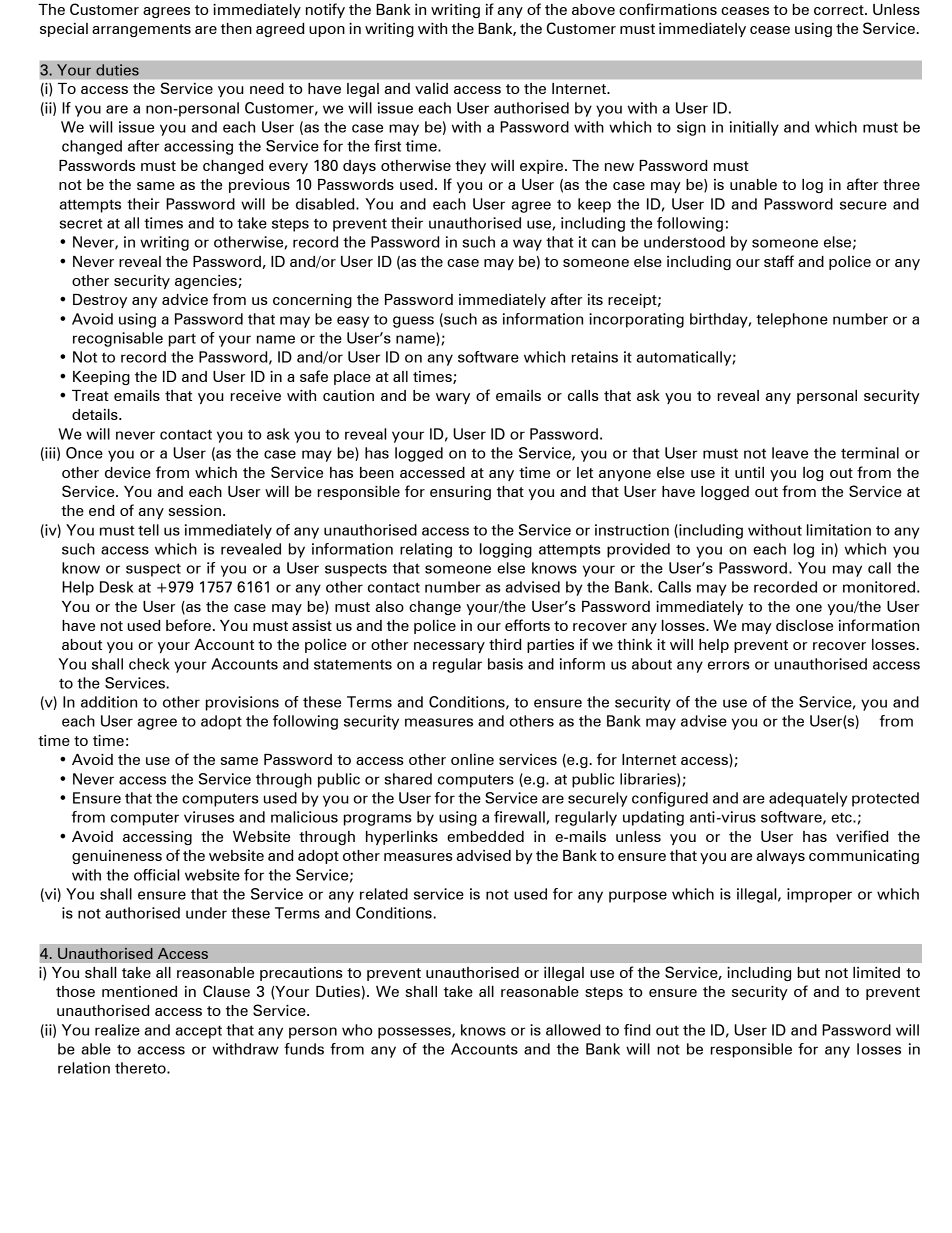  I want to click on online, so click(472, 759).
